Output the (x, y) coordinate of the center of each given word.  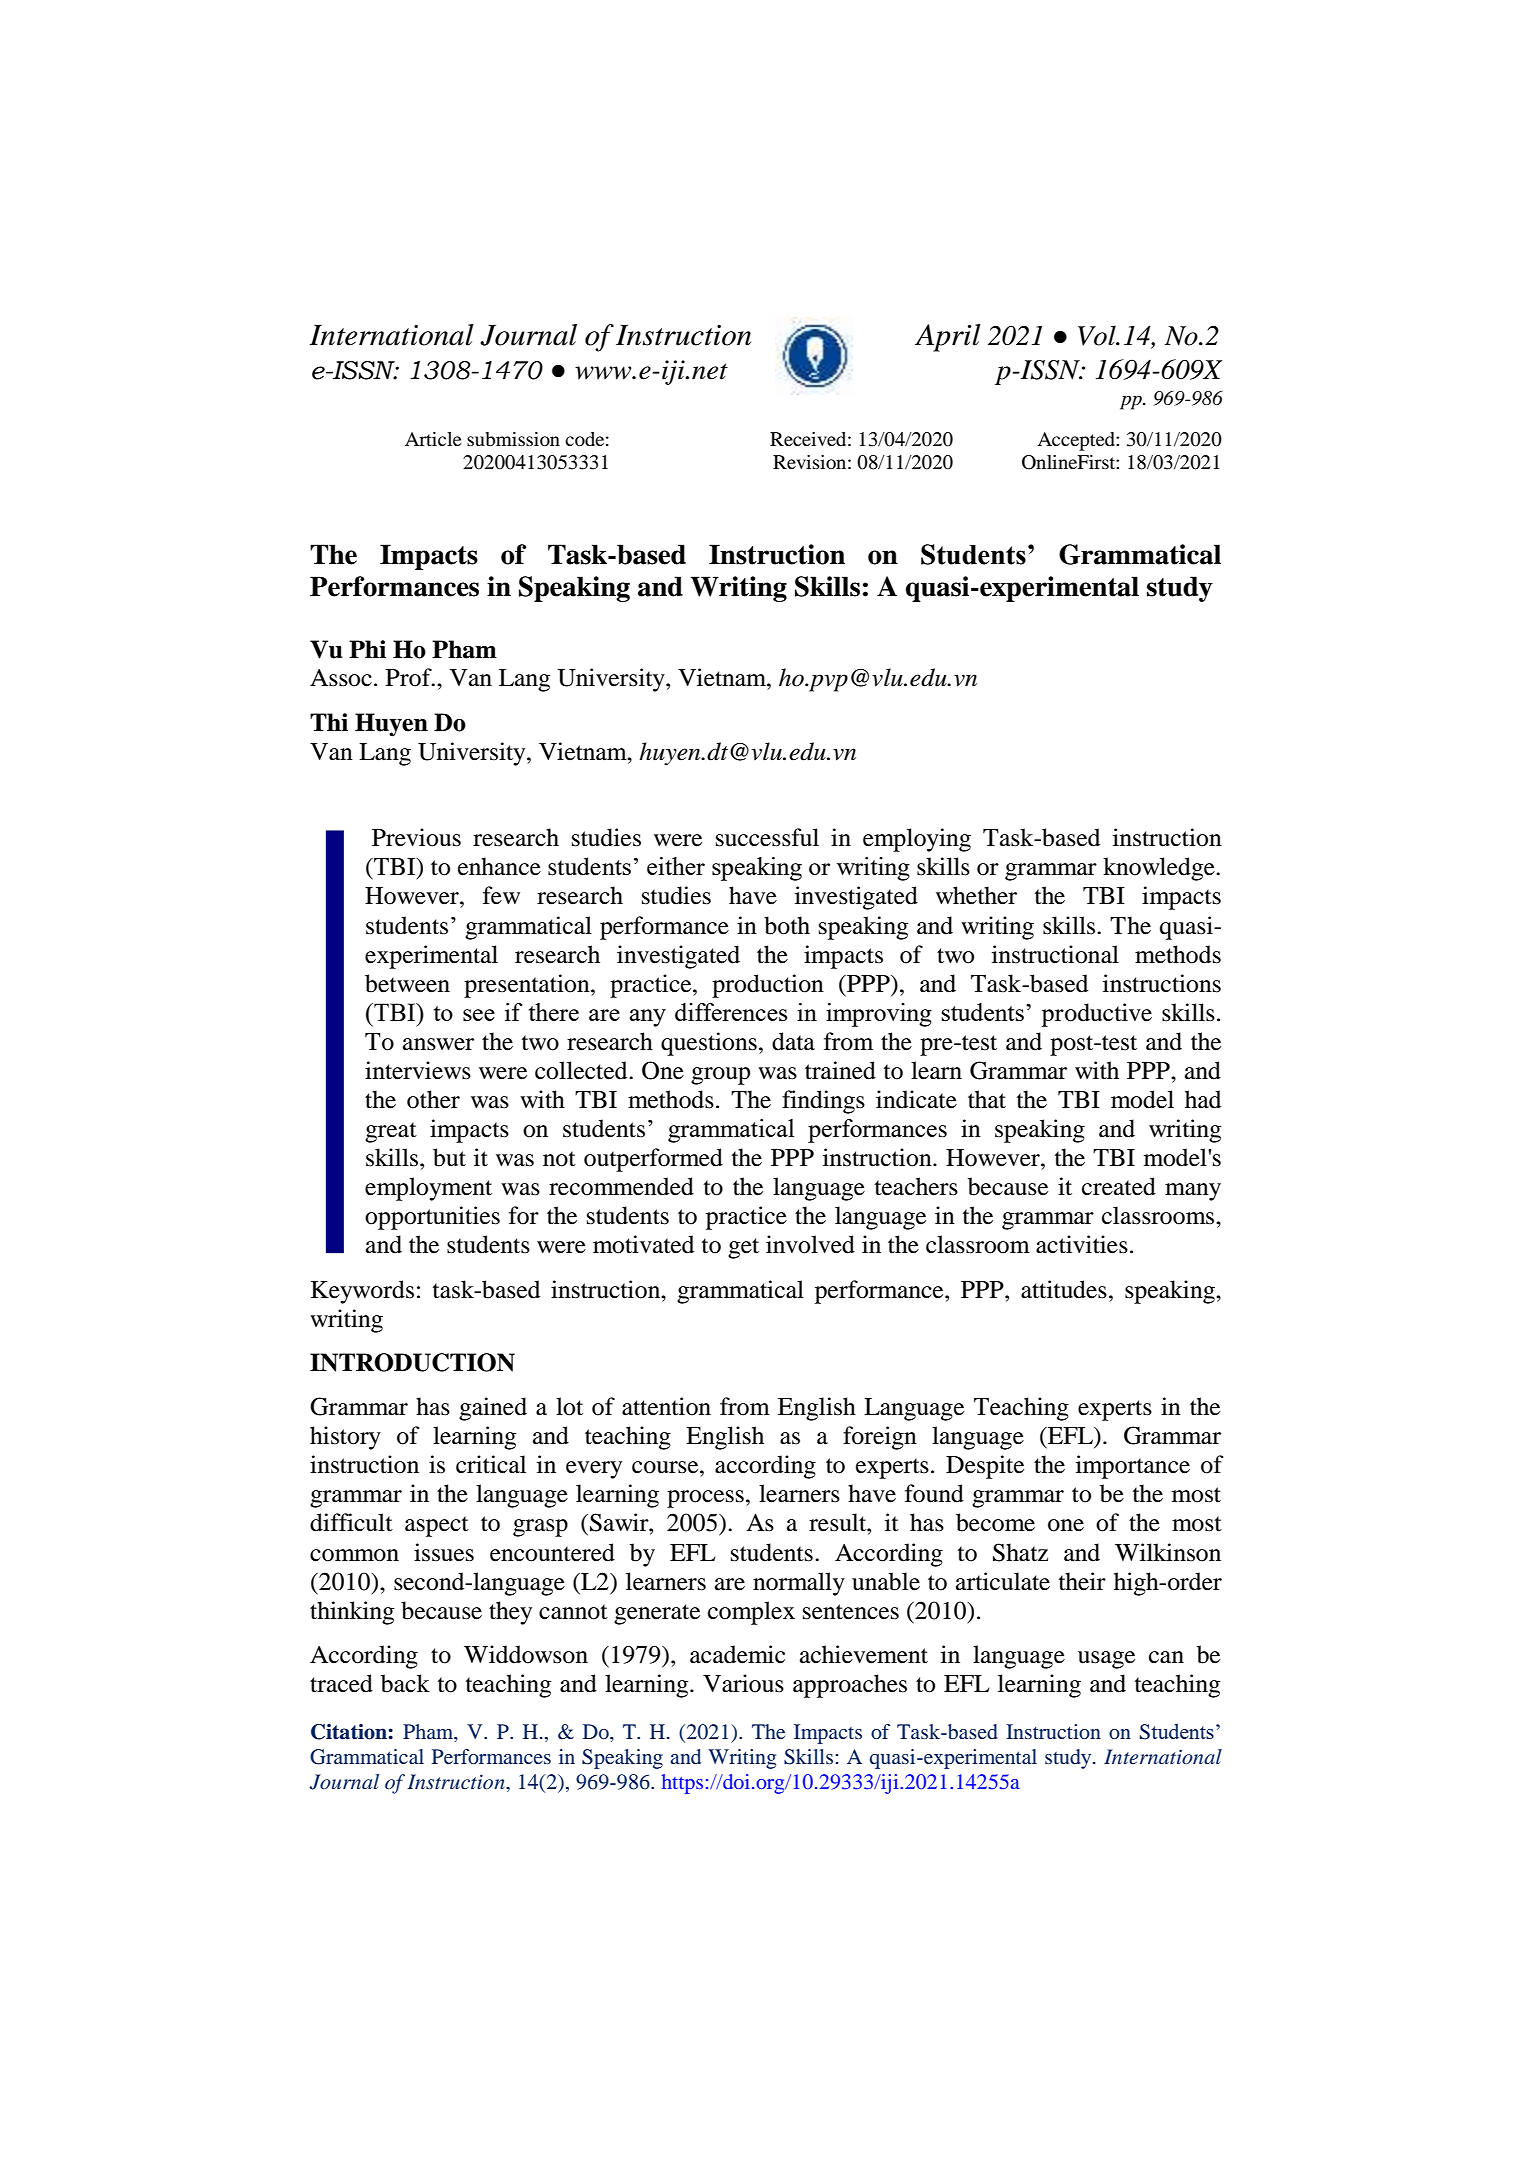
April (948, 338)
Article (433, 439)
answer (438, 1044)
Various (743, 1683)
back (405, 1683)
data (793, 1041)
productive (1096, 1015)
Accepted (1077, 441)
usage (1106, 1660)
